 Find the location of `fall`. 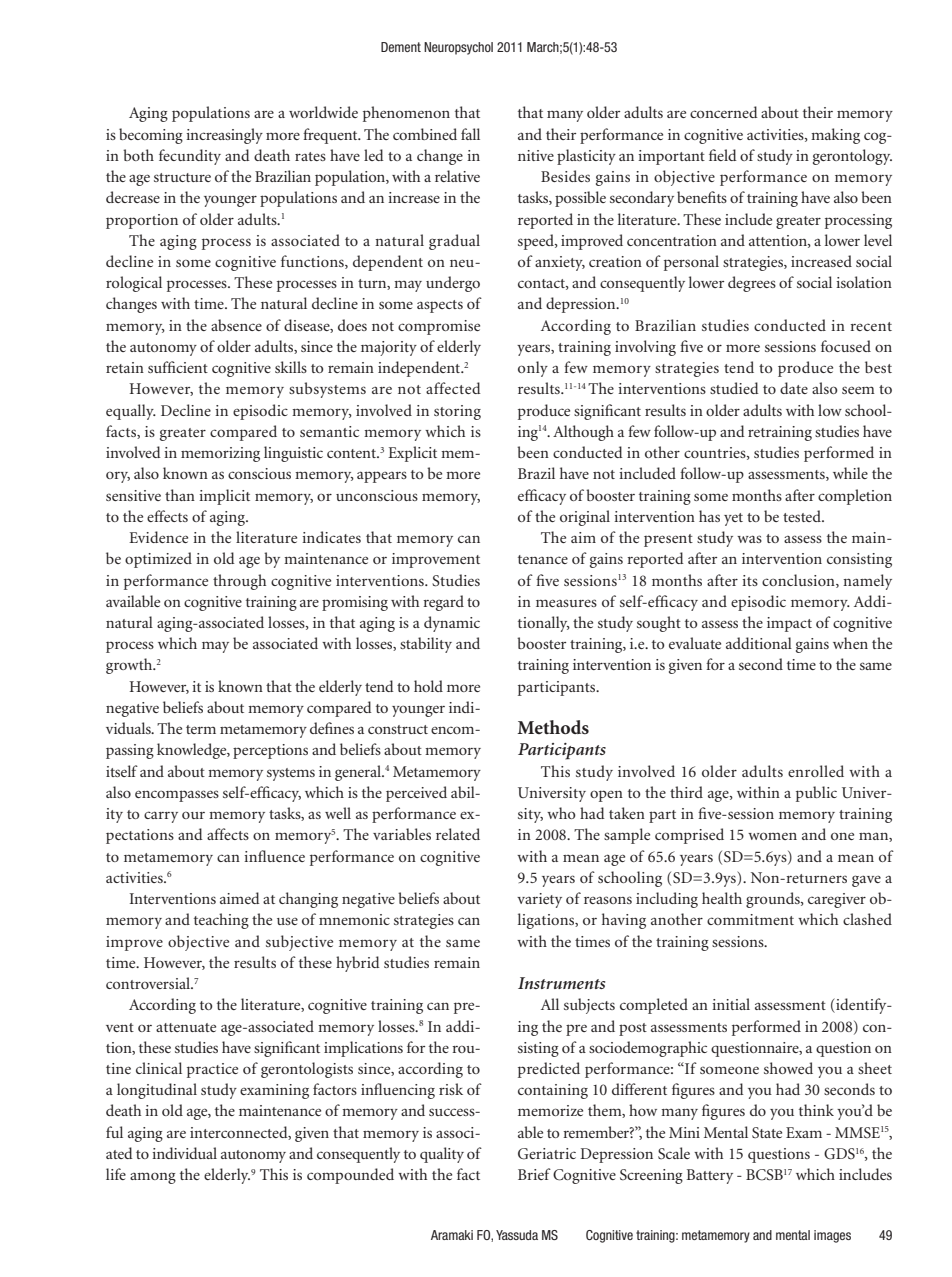

fall is located at coordinates (470, 134).
